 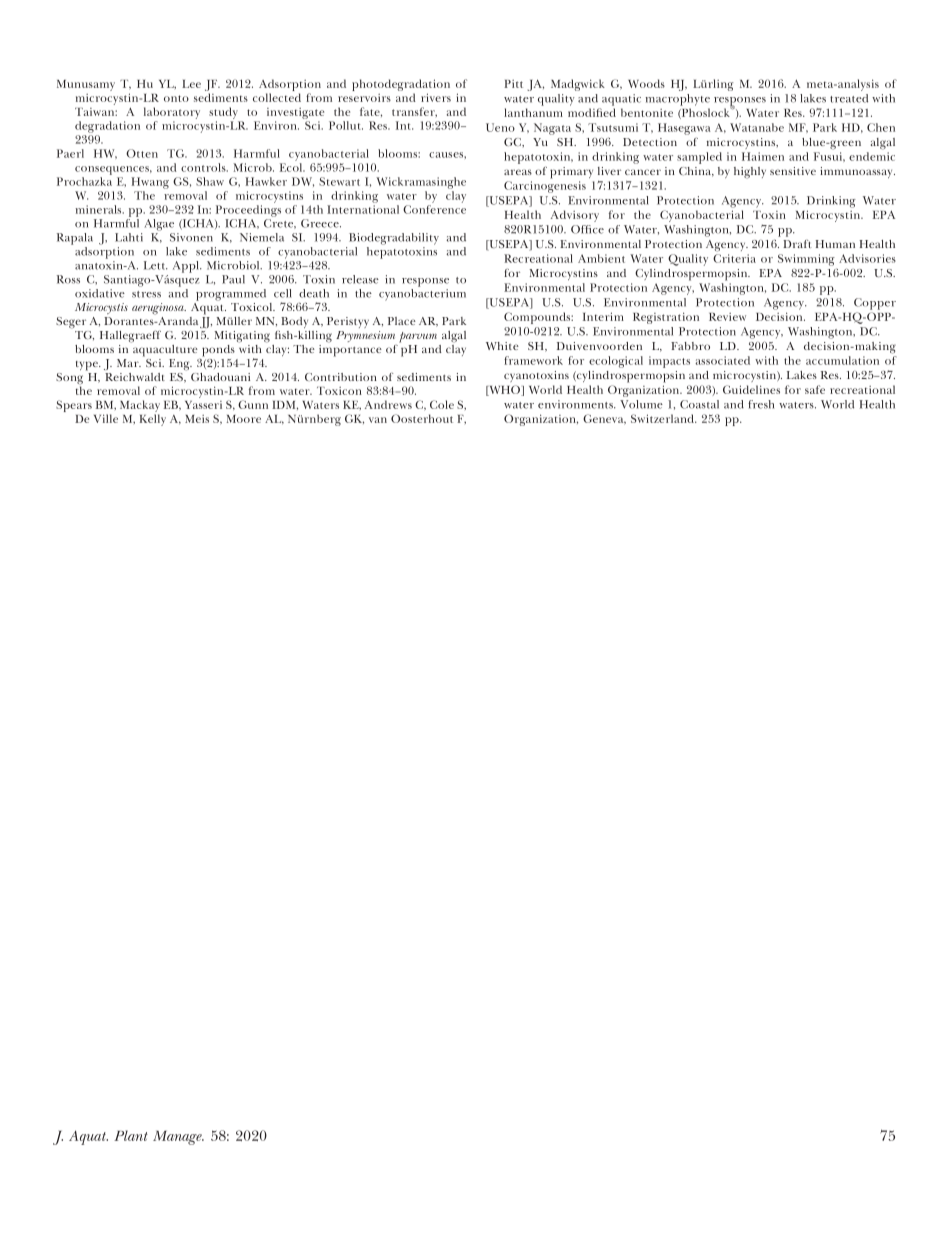 What do you see at coordinates (442, 404) in the page?
I see `Cole` at bounding box center [442, 404].
